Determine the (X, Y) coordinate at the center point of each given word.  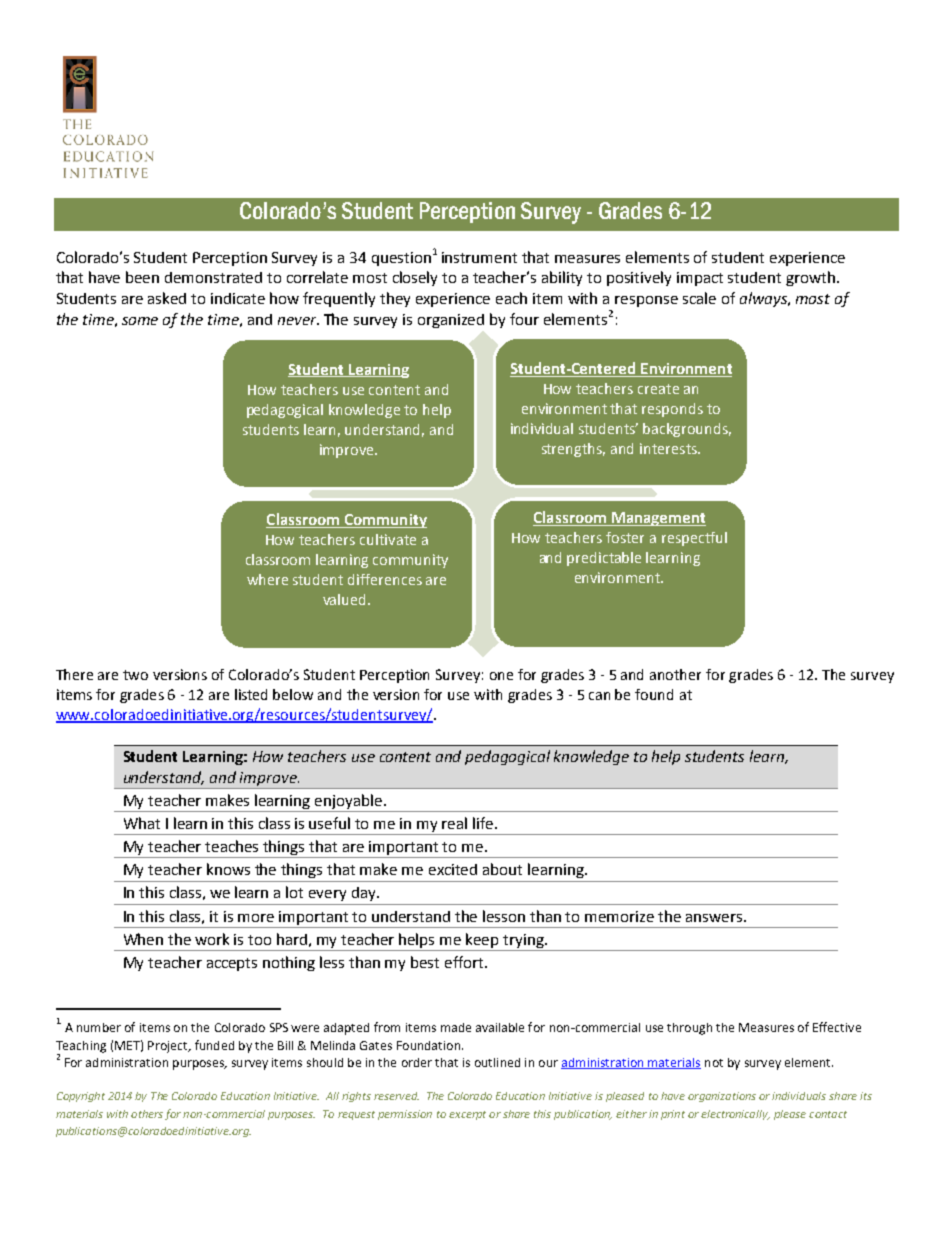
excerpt (467, 1115)
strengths (573, 450)
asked (167, 298)
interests (669, 448)
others (147, 1114)
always (764, 299)
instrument (479, 257)
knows (228, 869)
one (501, 676)
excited (453, 869)
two (135, 675)
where (267, 579)
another (675, 674)
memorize (619, 916)
